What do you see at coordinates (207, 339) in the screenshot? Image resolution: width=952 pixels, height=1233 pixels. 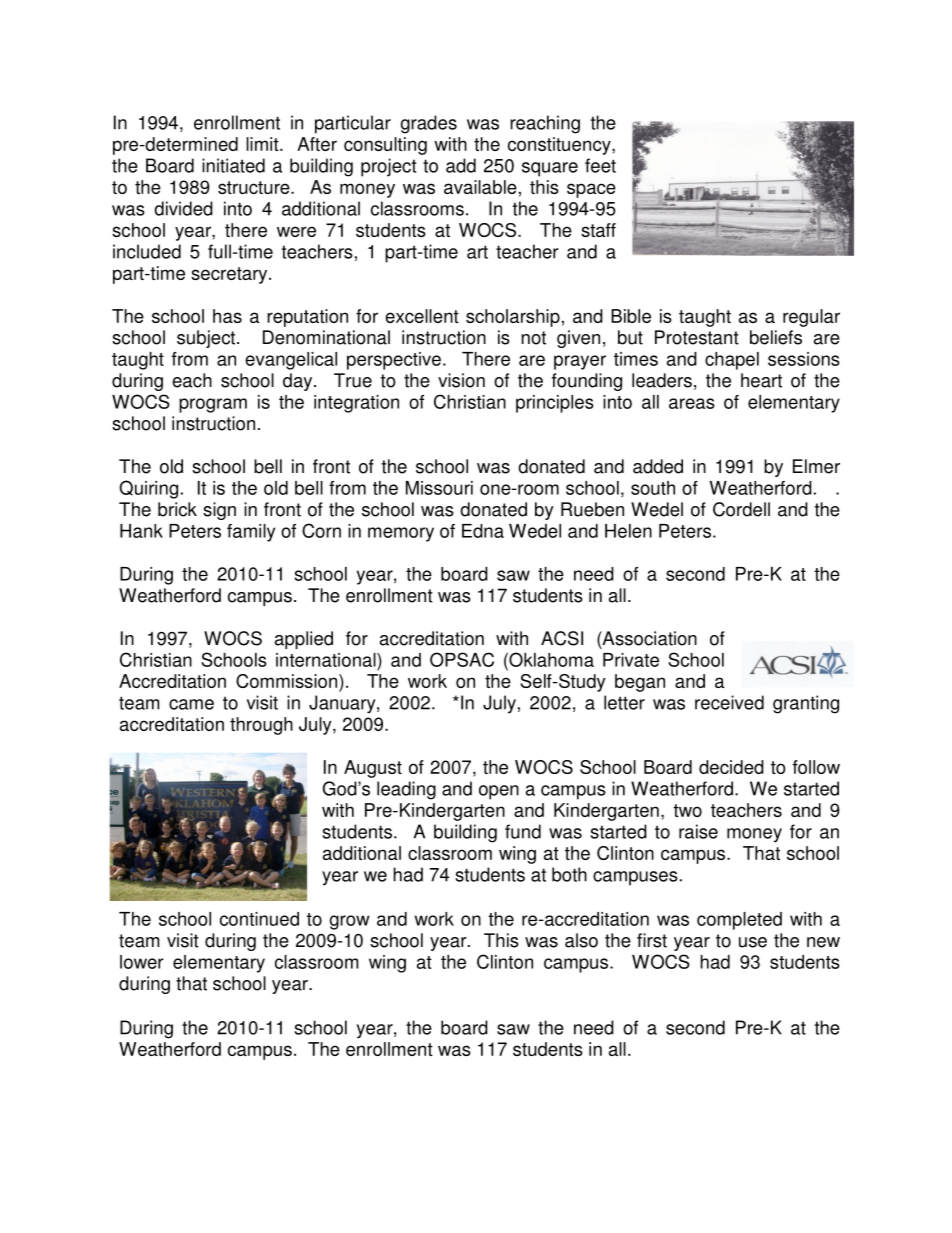 I see `subject` at bounding box center [207, 339].
